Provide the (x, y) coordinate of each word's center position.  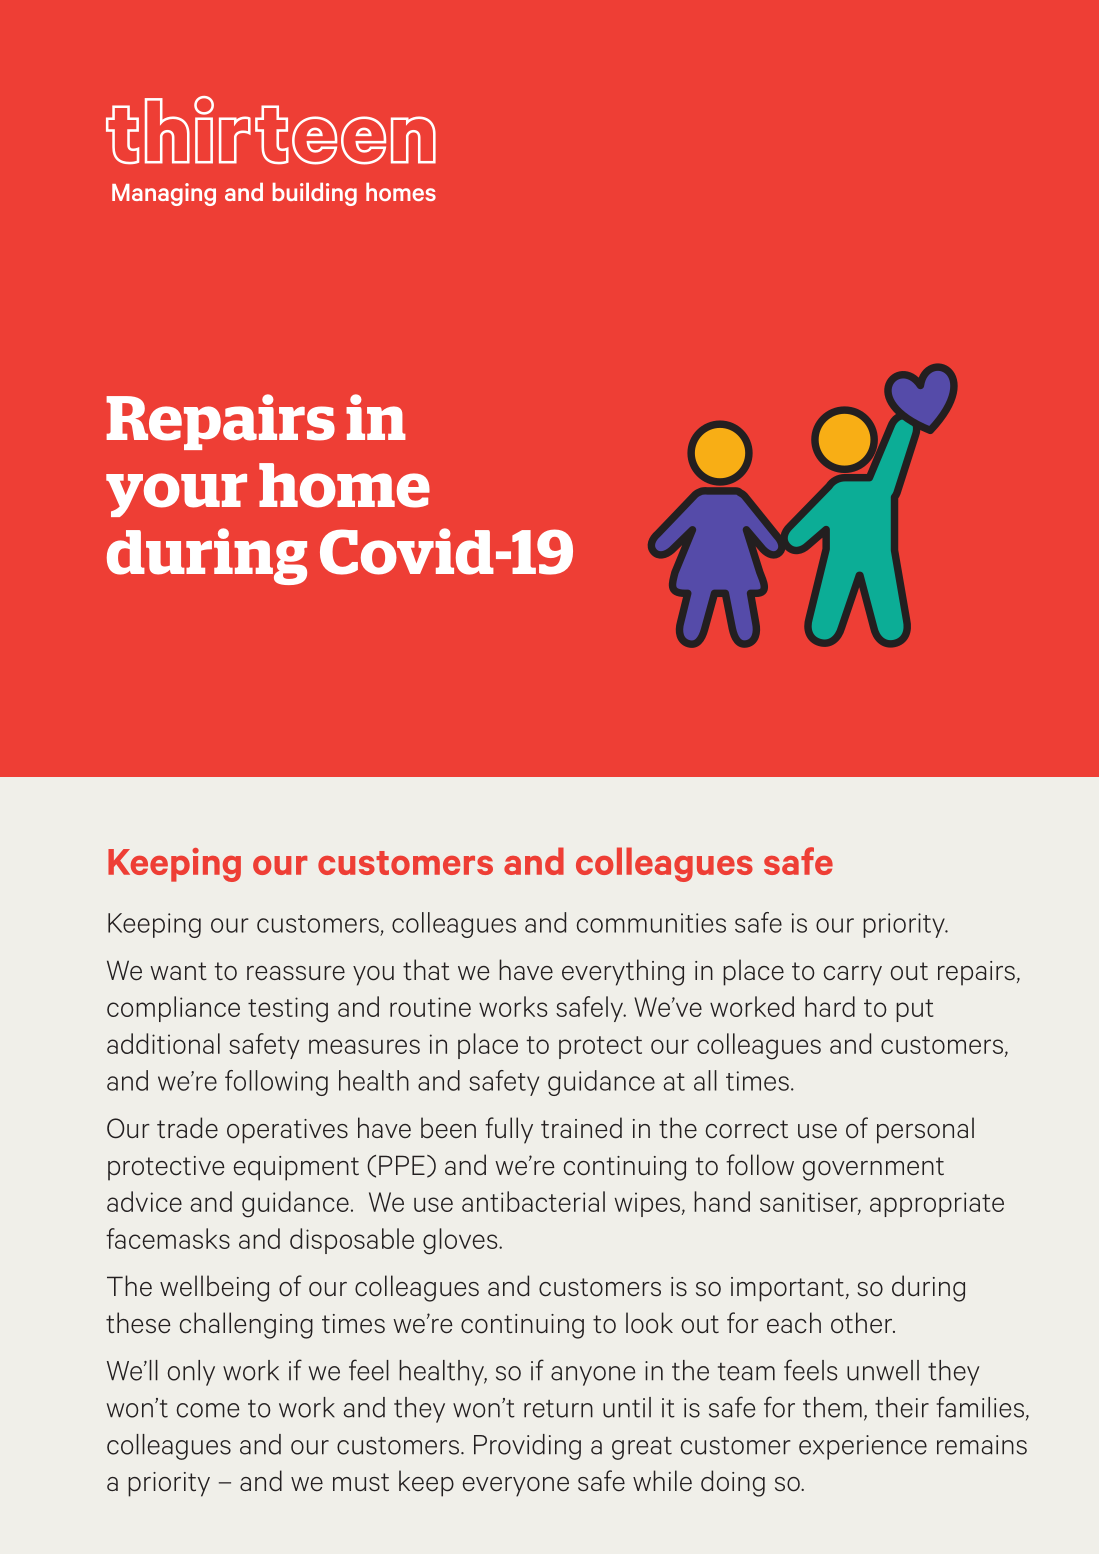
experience (863, 1447)
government (873, 1169)
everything (623, 972)
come (208, 1410)
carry (853, 976)
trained (581, 1128)
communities (651, 923)
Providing (527, 1447)
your (176, 495)
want (178, 971)
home (344, 485)
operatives (287, 1131)
